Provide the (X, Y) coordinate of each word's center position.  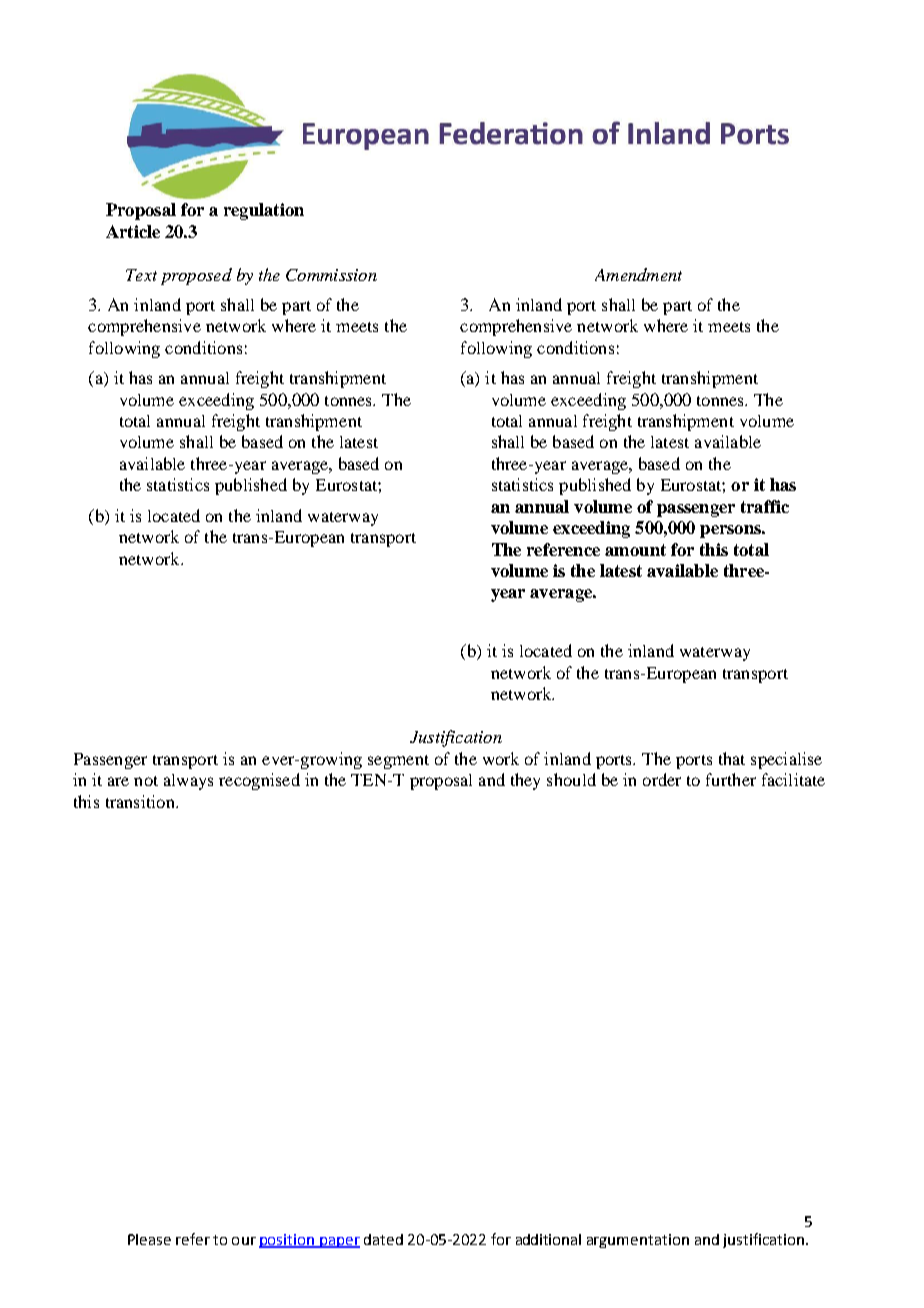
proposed (196, 276)
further (731, 779)
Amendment (638, 274)
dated (383, 1239)
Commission (331, 275)
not (146, 781)
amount (635, 550)
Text (141, 275)
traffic (765, 506)
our (244, 1241)
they (525, 781)
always (188, 782)
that (732, 758)
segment (398, 762)
